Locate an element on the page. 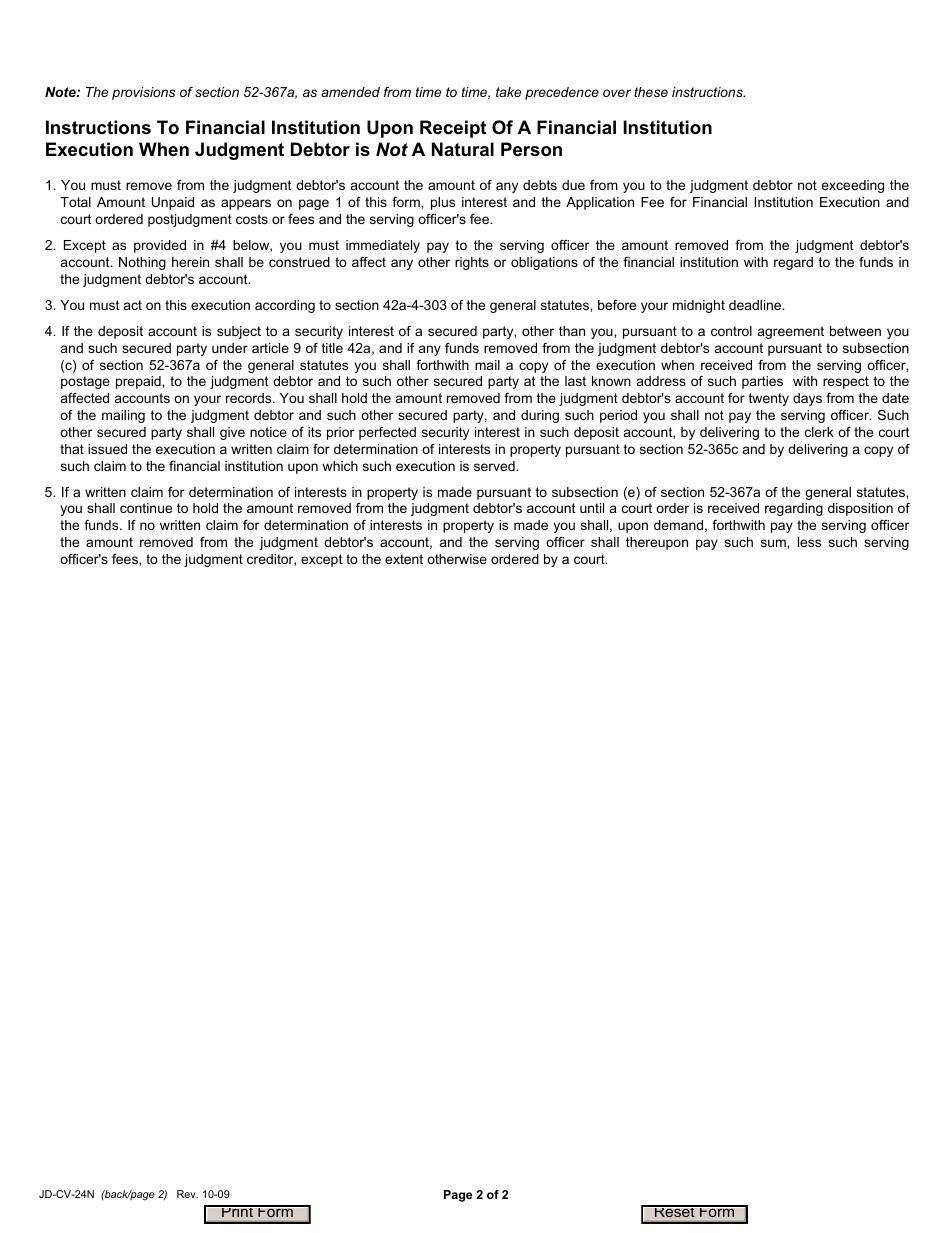 This image has width=952, height=1233. clerk is located at coordinates (819, 432).
